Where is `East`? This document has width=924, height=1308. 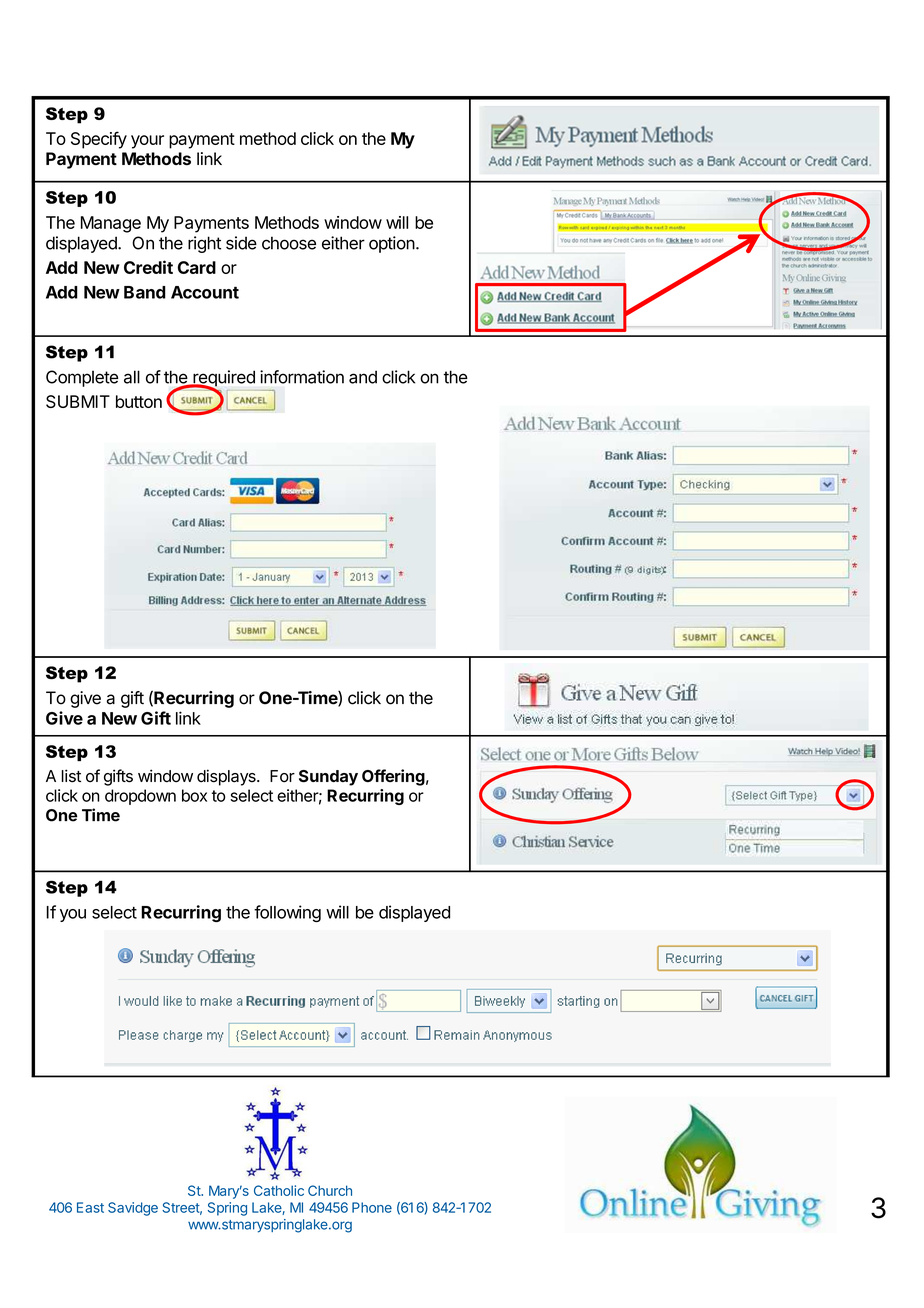
East is located at coordinates (90, 1207).
